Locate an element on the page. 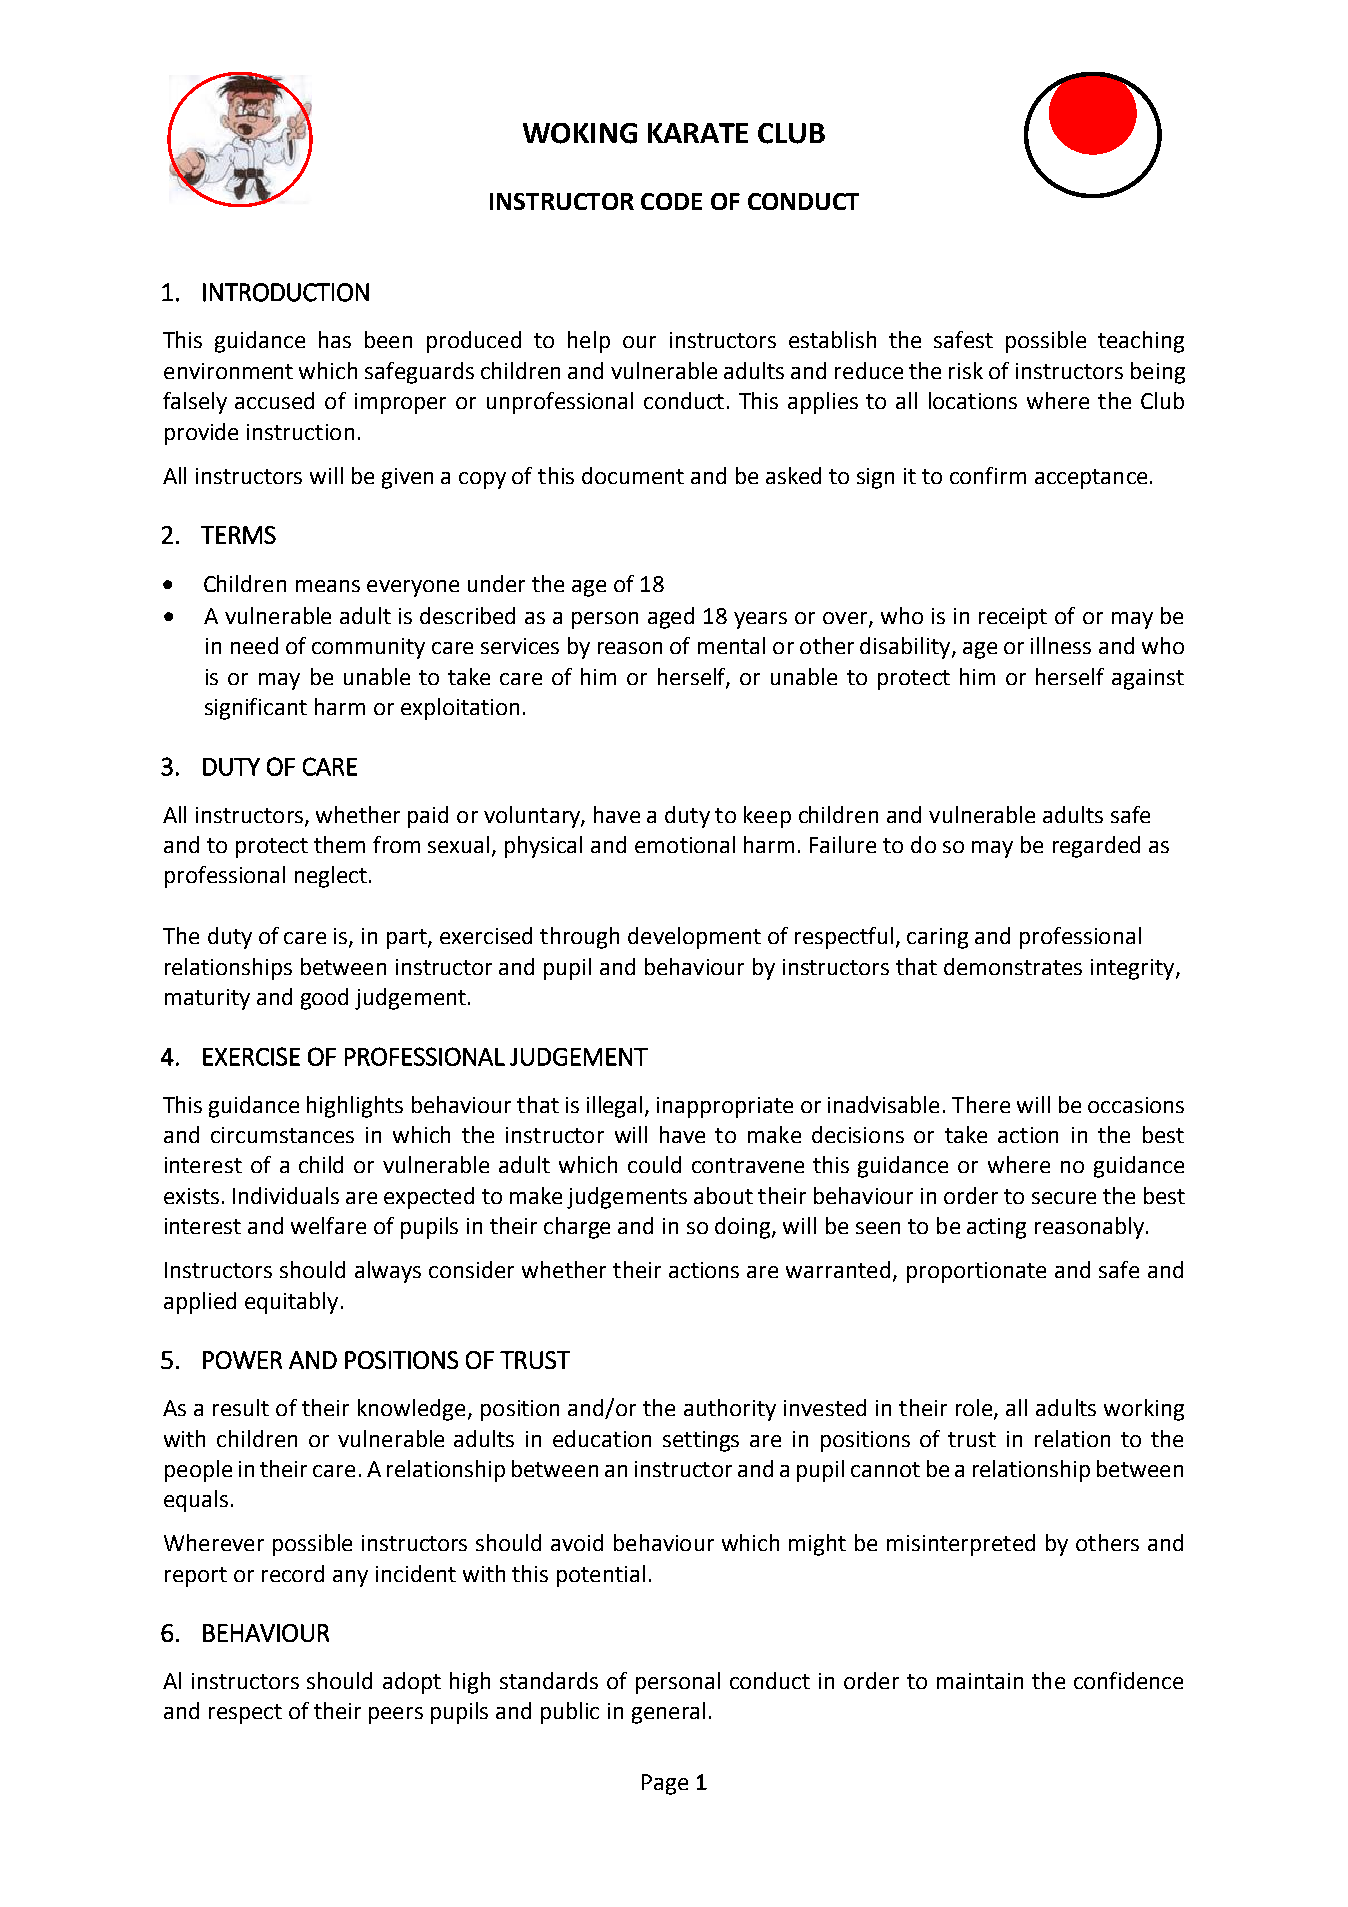 The height and width of the document is (1907, 1348). teaching is located at coordinates (1141, 342).
